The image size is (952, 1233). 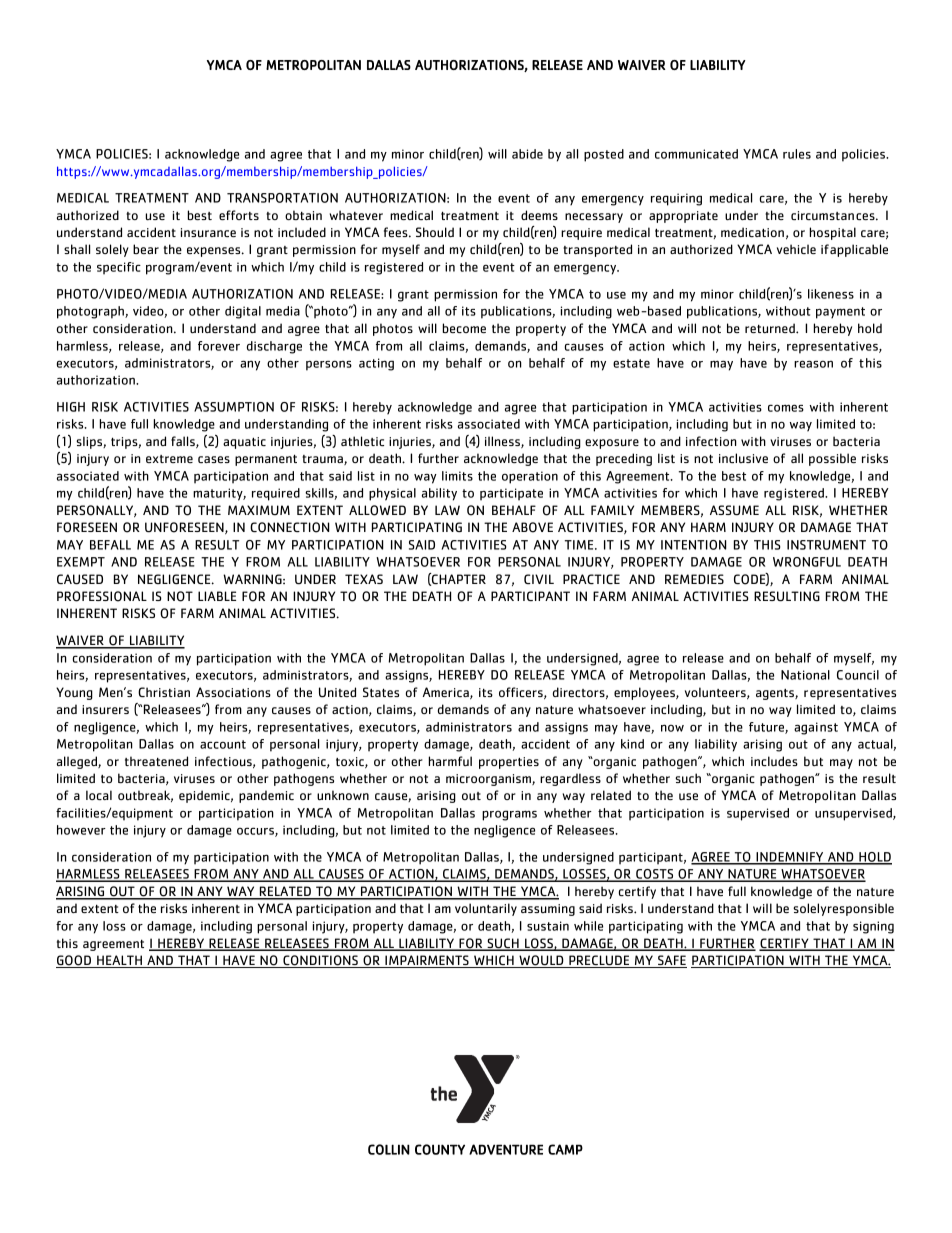 What do you see at coordinates (797, 154) in the page?
I see `rules` at bounding box center [797, 154].
